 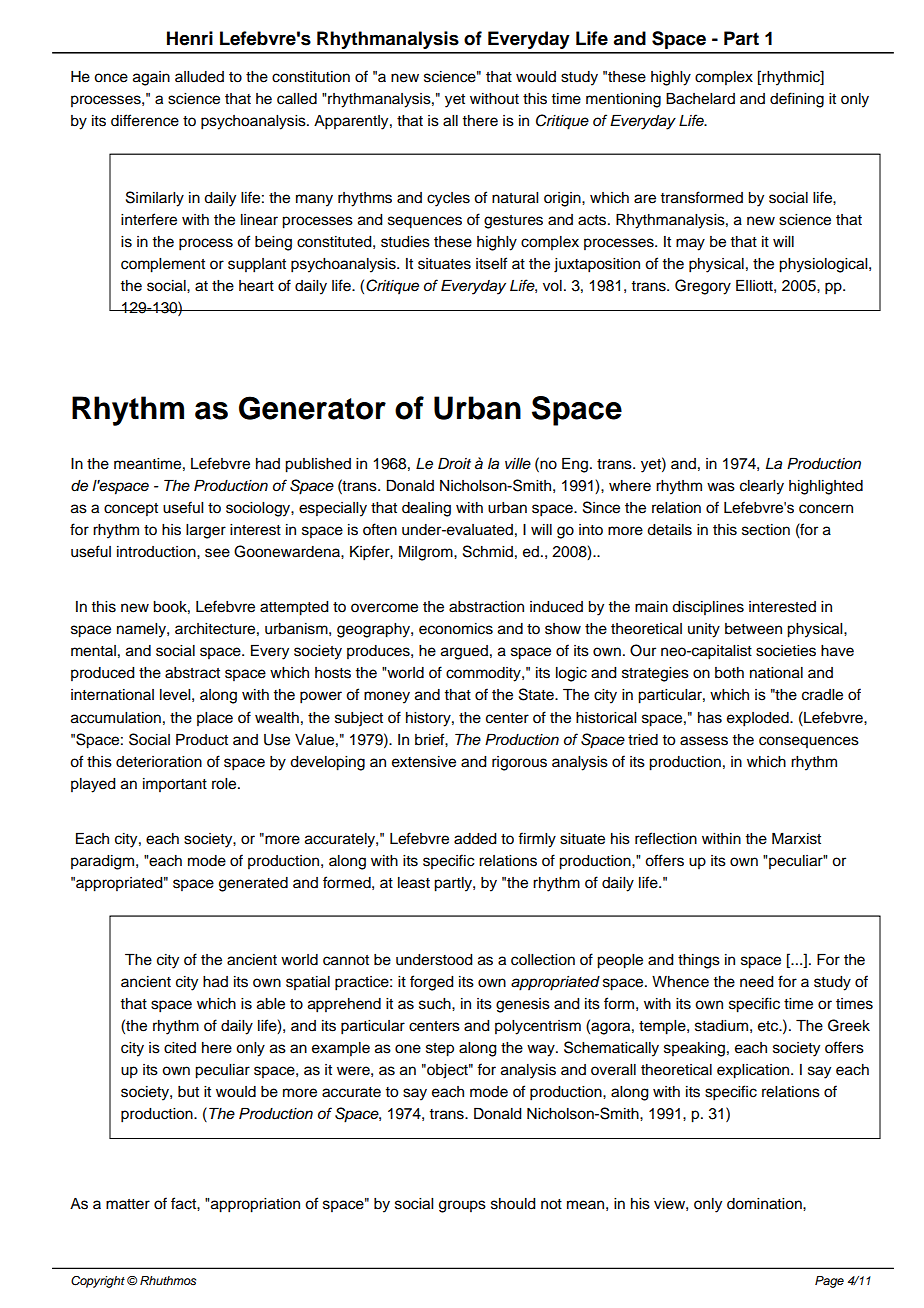 I want to click on Gregory, so click(x=703, y=287).
